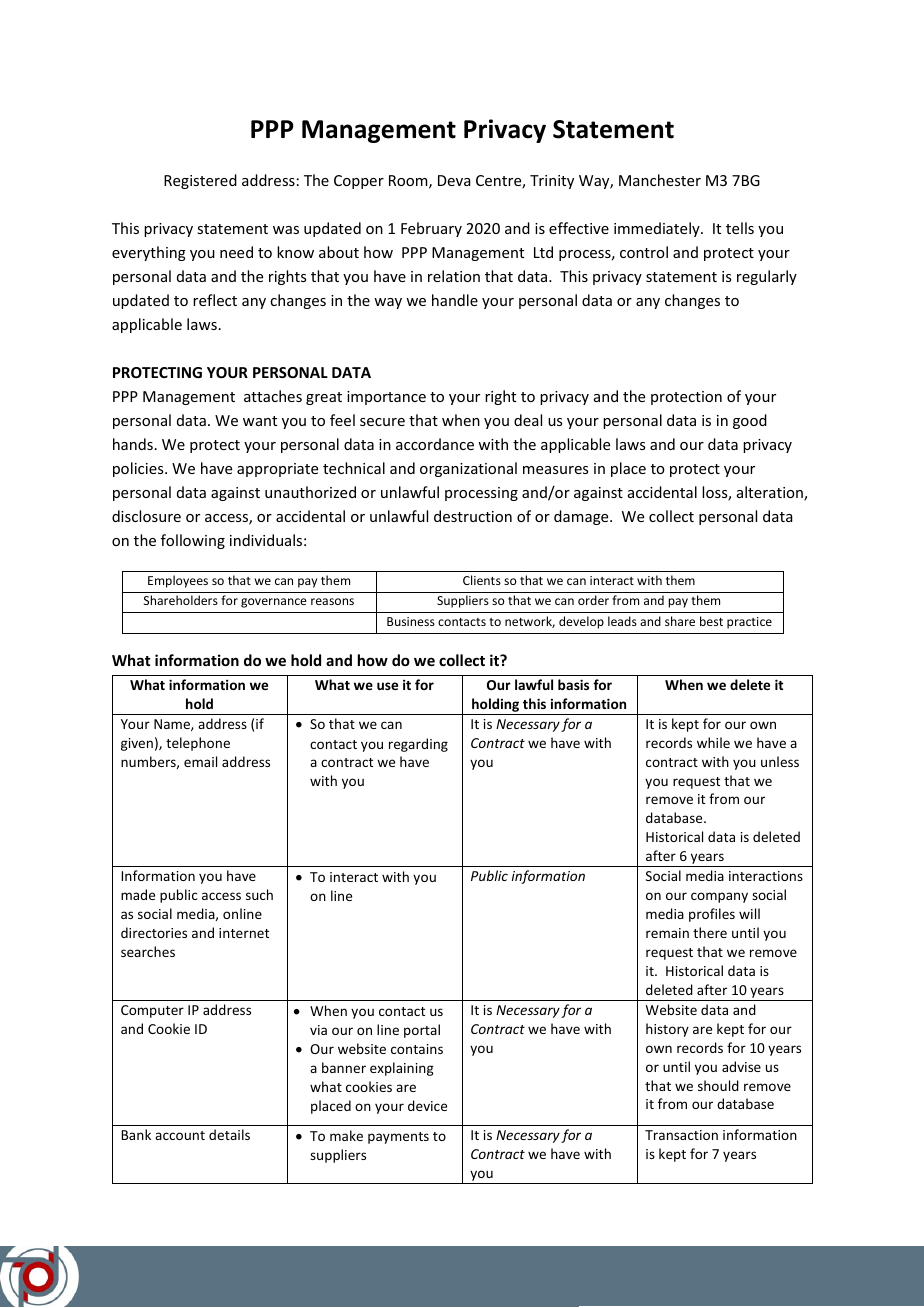 Image resolution: width=924 pixels, height=1308 pixels. What do you see at coordinates (411, 621) in the document?
I see `Business` at bounding box center [411, 621].
